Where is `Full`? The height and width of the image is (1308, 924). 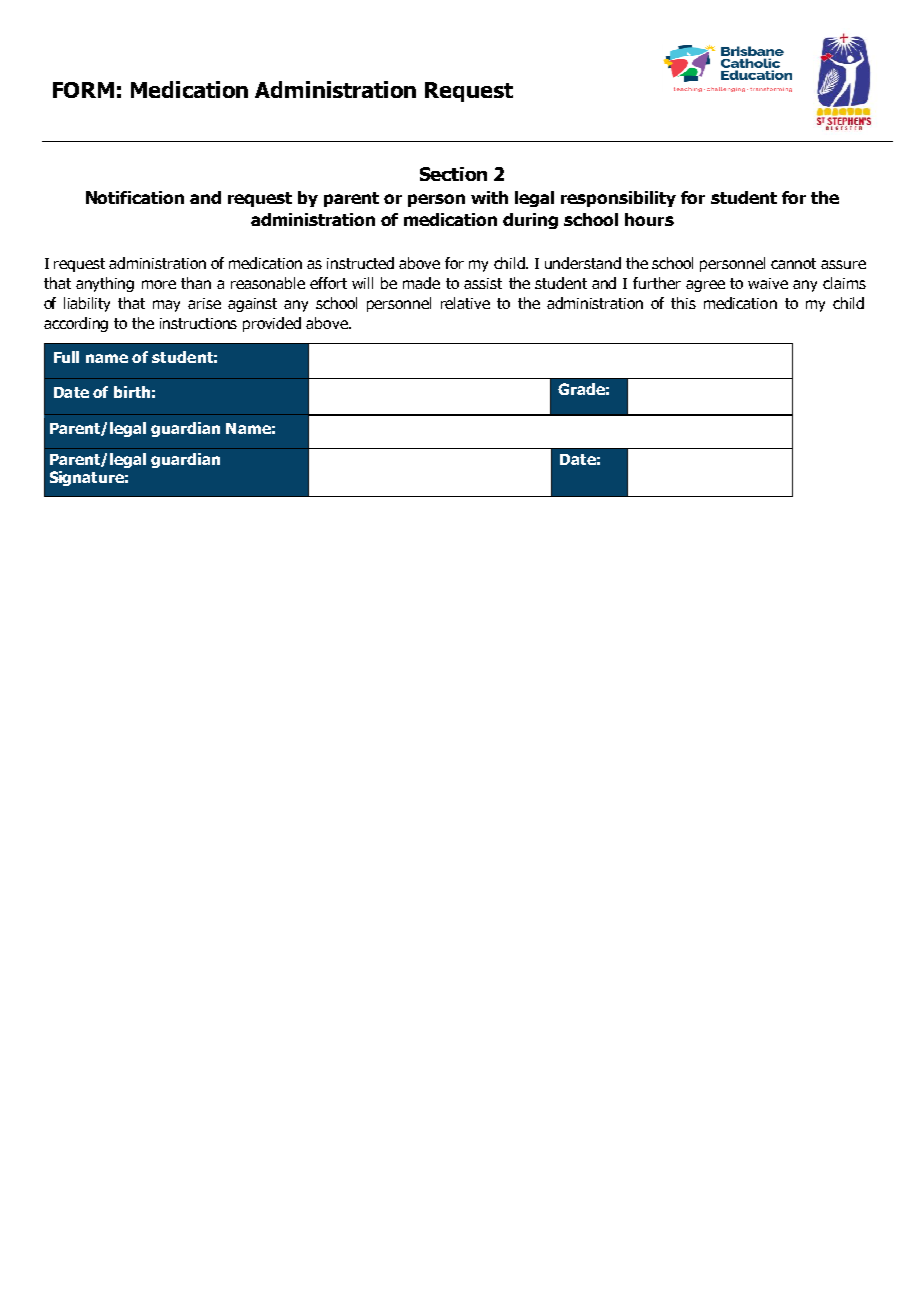 Full is located at coordinates (66, 357).
